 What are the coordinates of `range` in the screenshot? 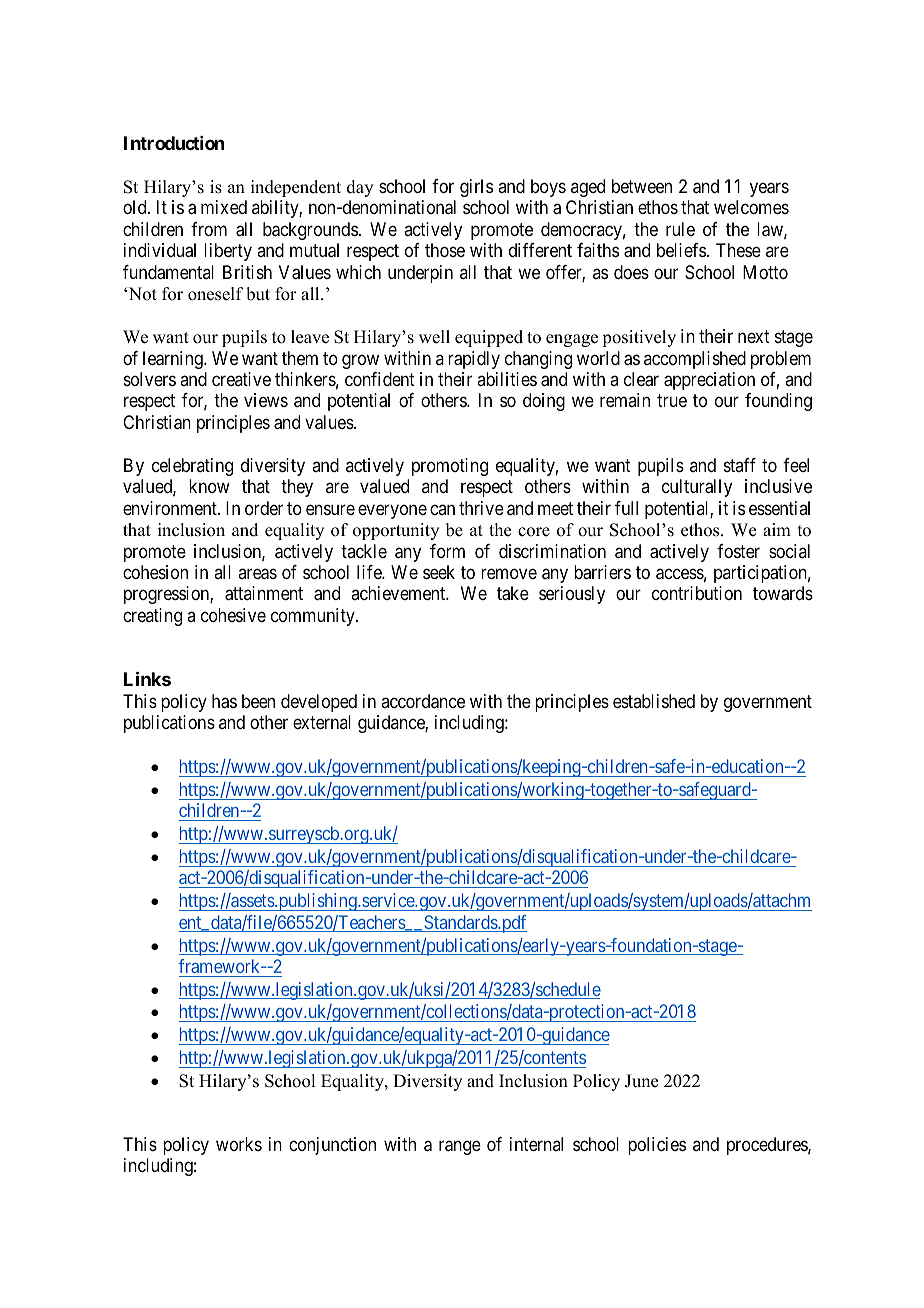 It's located at (460, 1148).
